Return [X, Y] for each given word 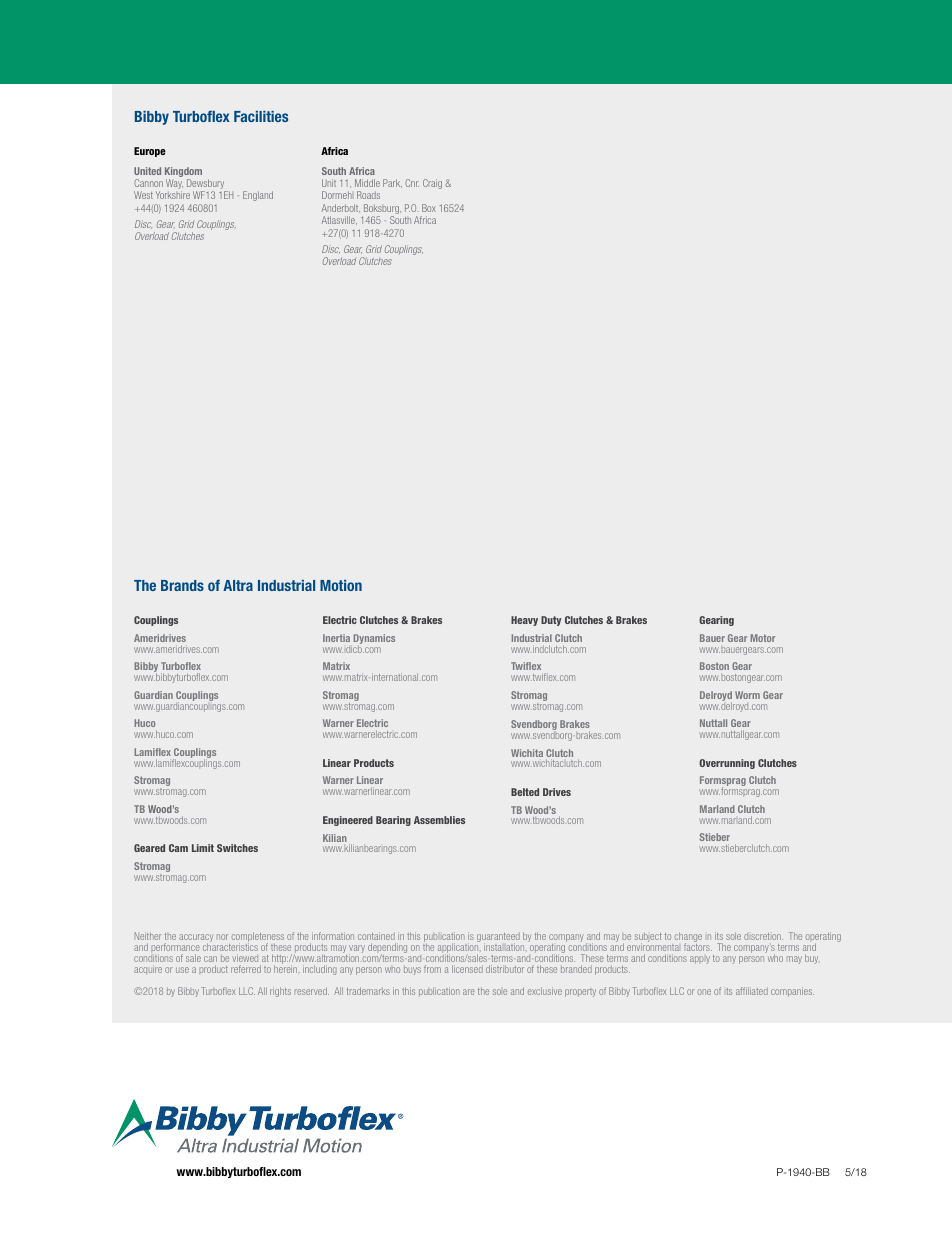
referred [246, 969]
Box [429, 208]
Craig [432, 184]
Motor [763, 638]
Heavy [524, 621]
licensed [467, 969]
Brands [182, 585]
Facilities [261, 116]
